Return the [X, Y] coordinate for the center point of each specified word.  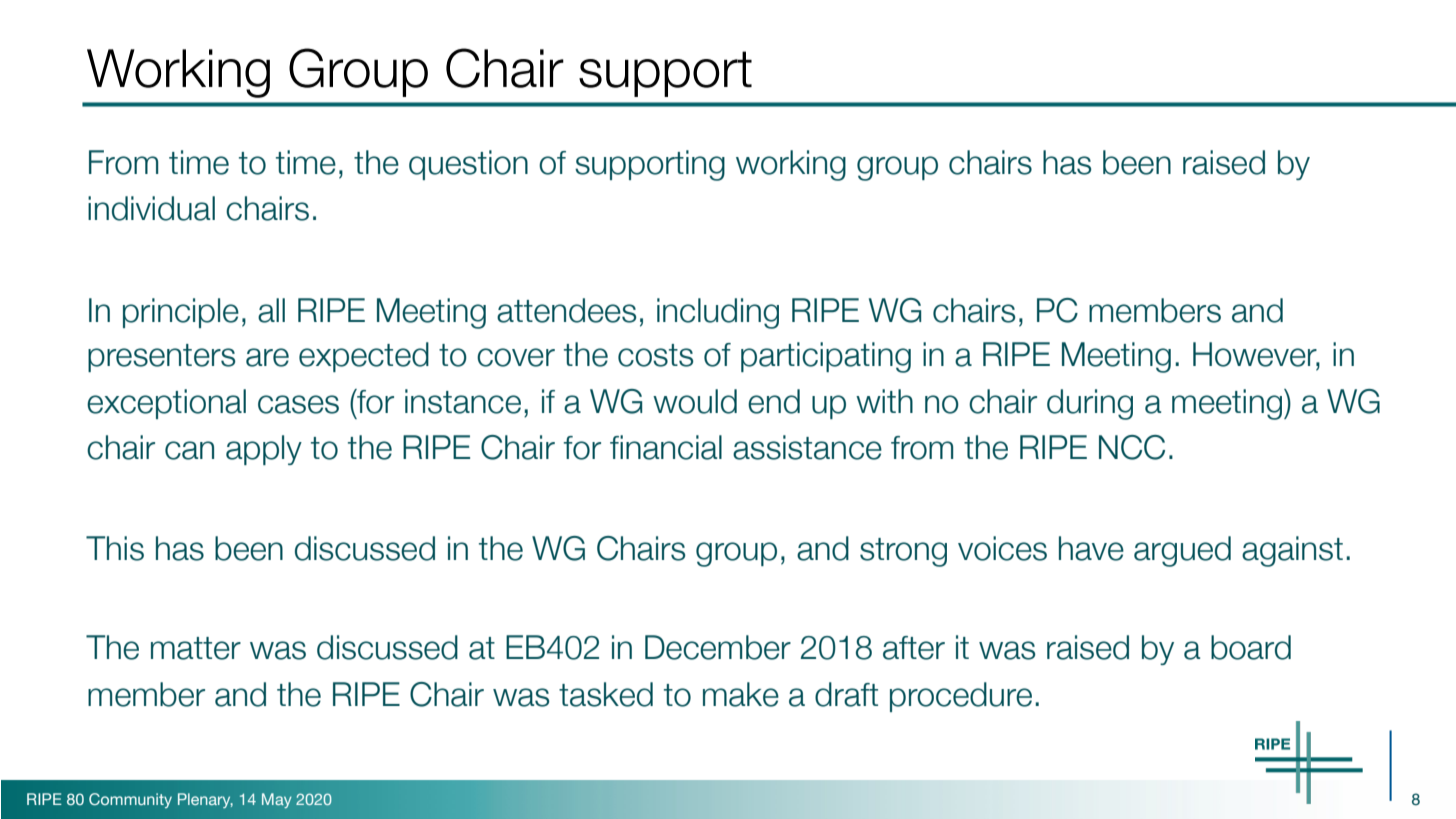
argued [1182, 551]
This [115, 548]
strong [903, 552]
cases [298, 404]
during [1090, 404]
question [468, 165]
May [277, 800]
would [695, 401]
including [718, 313]
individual [151, 208]
